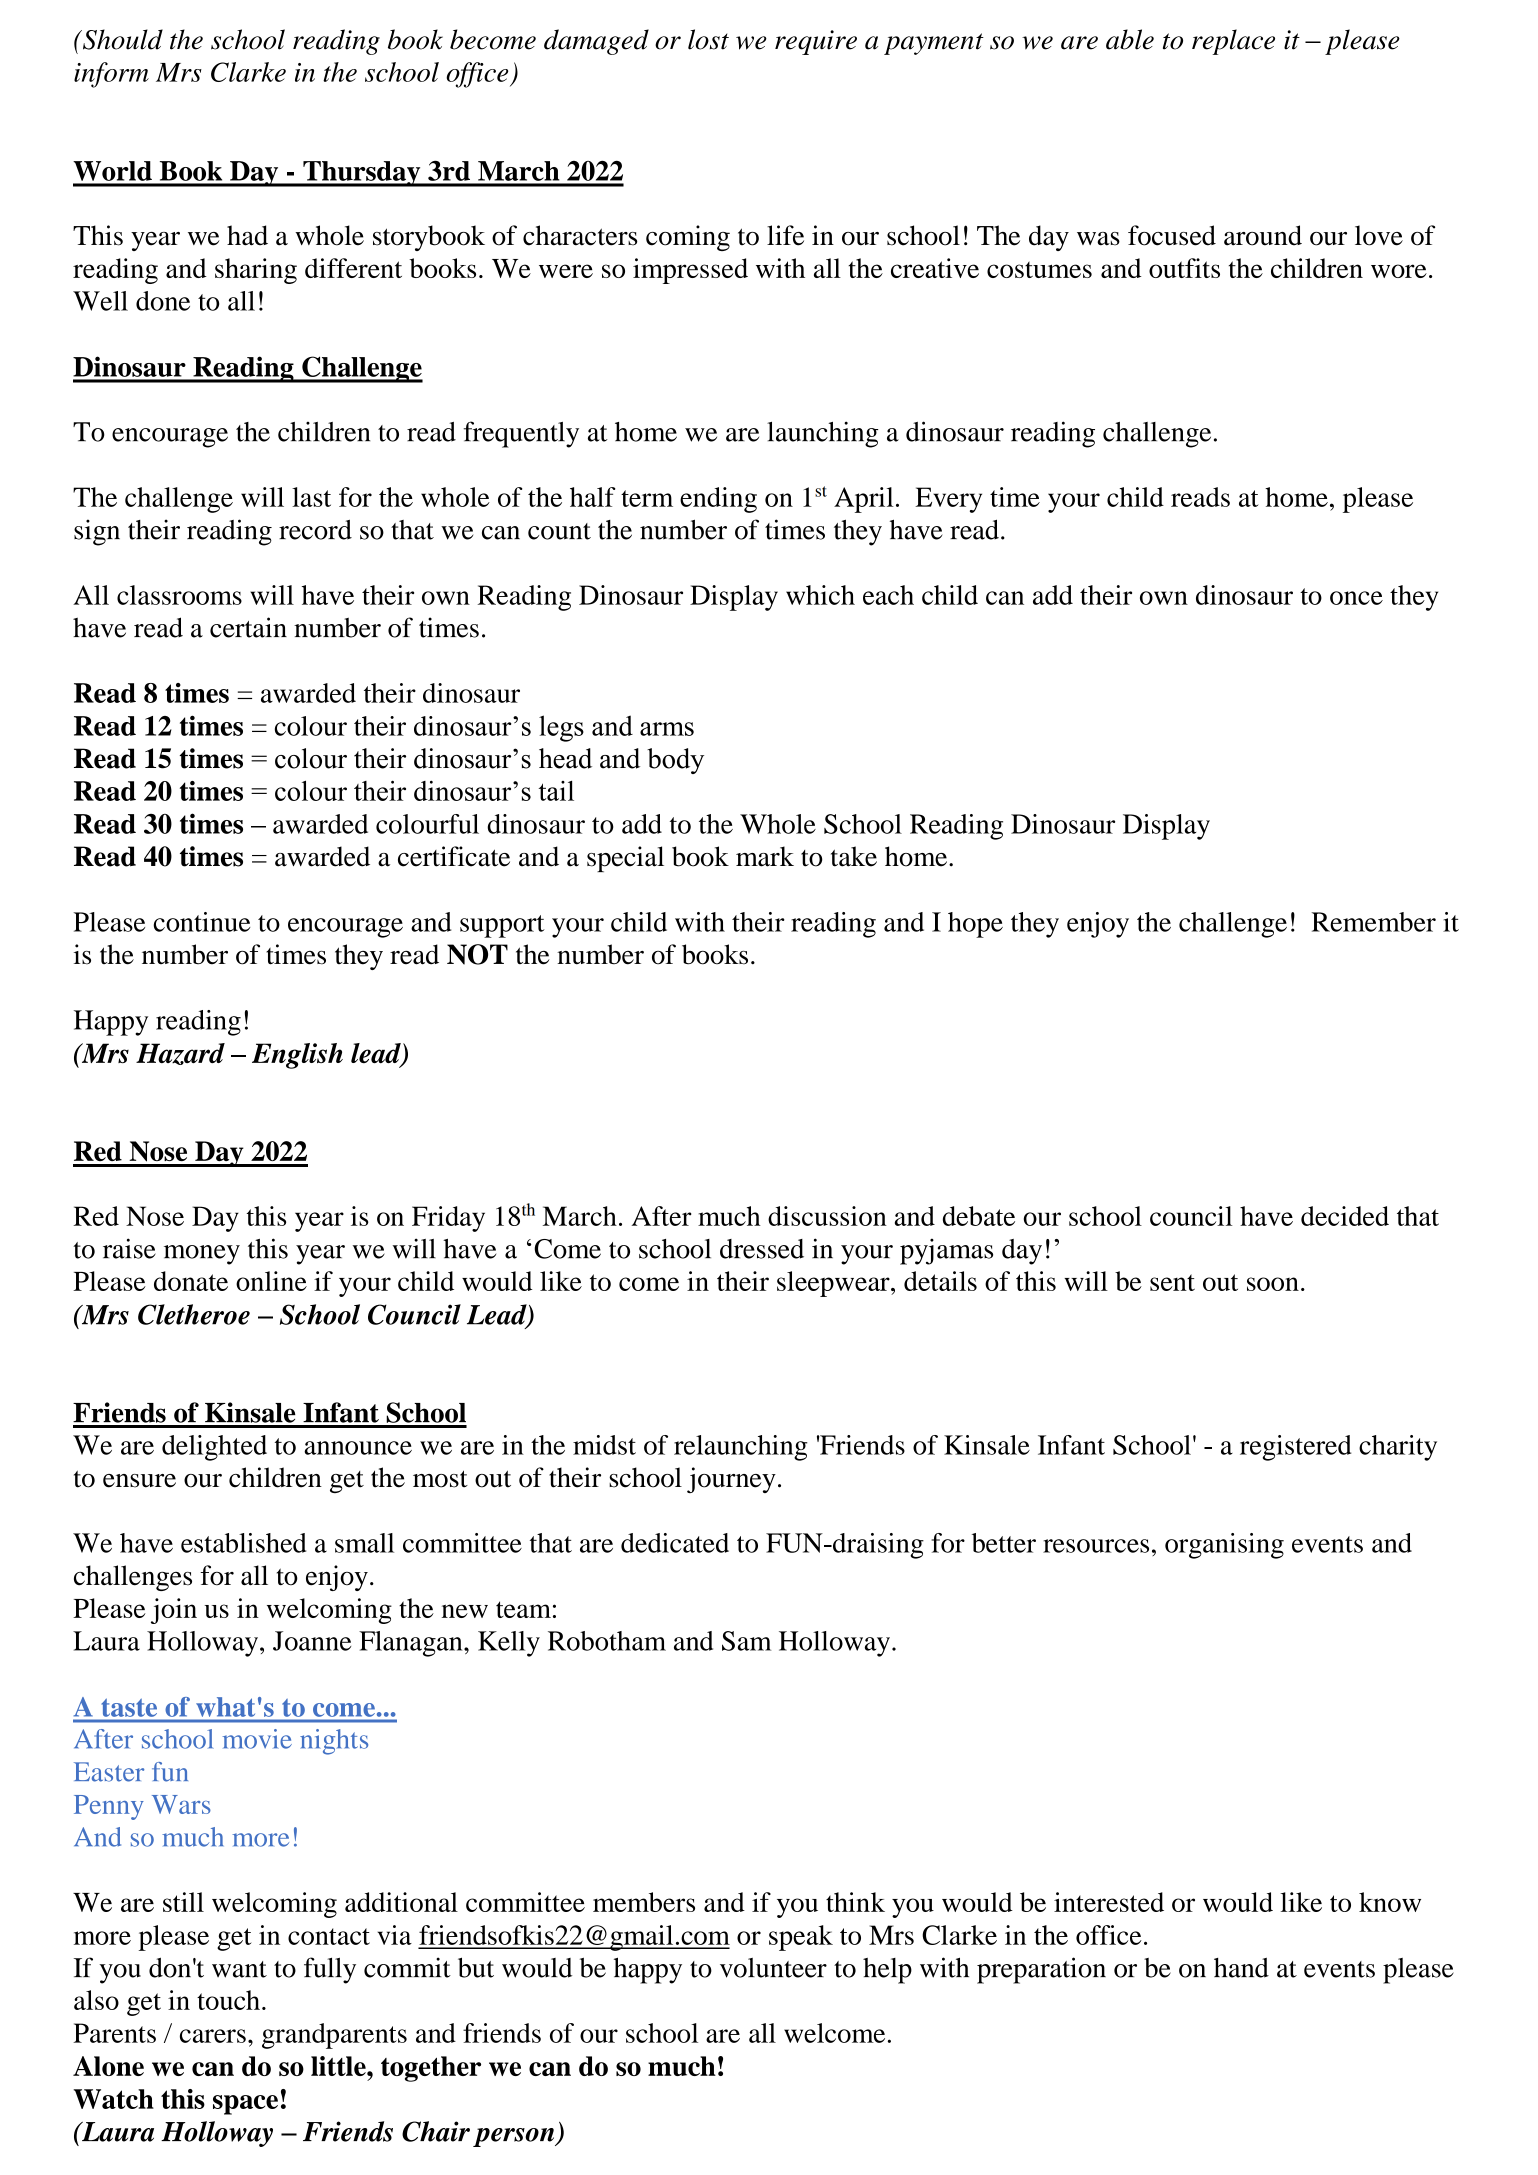 The image size is (1538, 2175). I want to click on volunteer, so click(773, 1968).
